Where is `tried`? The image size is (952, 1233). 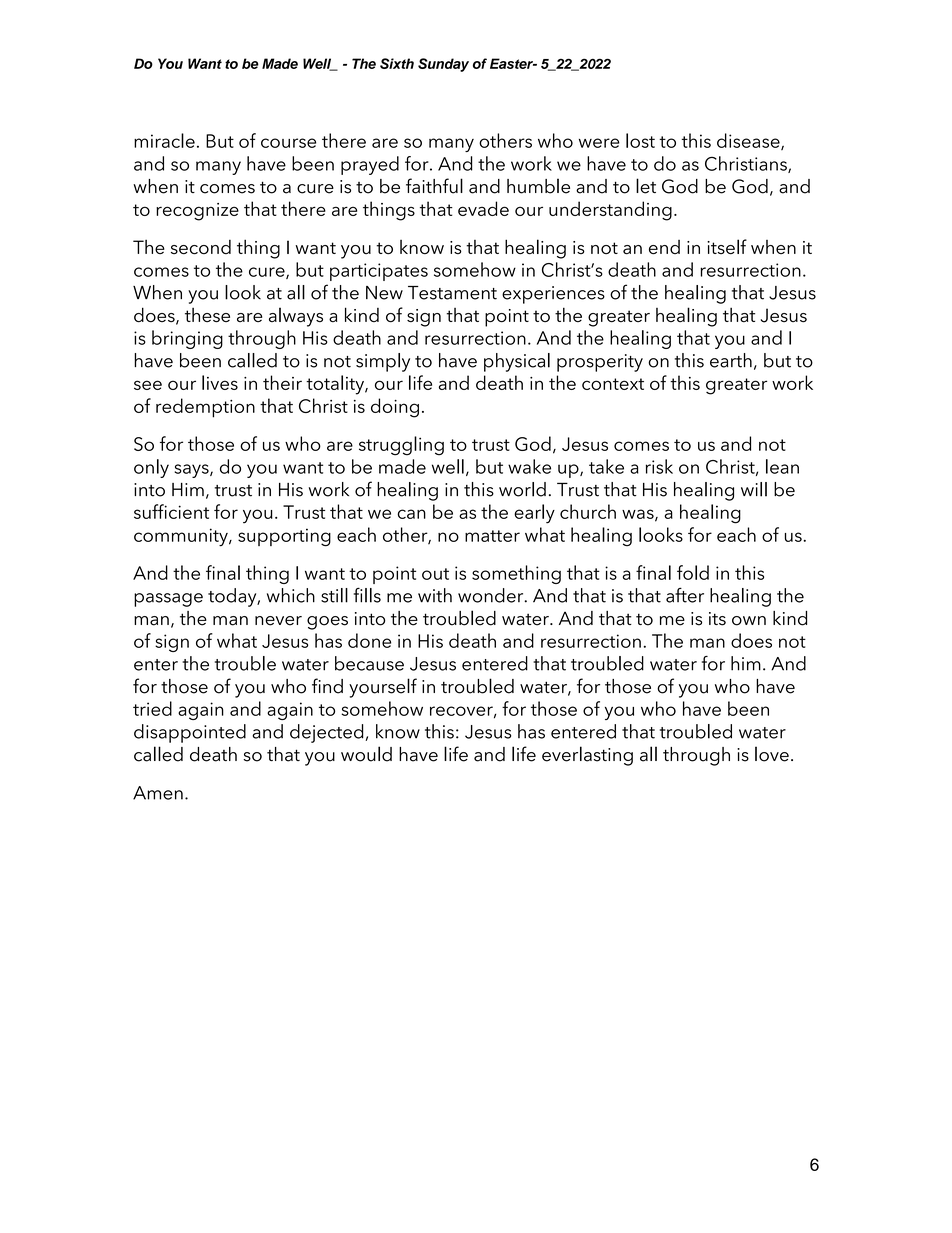
tried is located at coordinates (152, 708).
